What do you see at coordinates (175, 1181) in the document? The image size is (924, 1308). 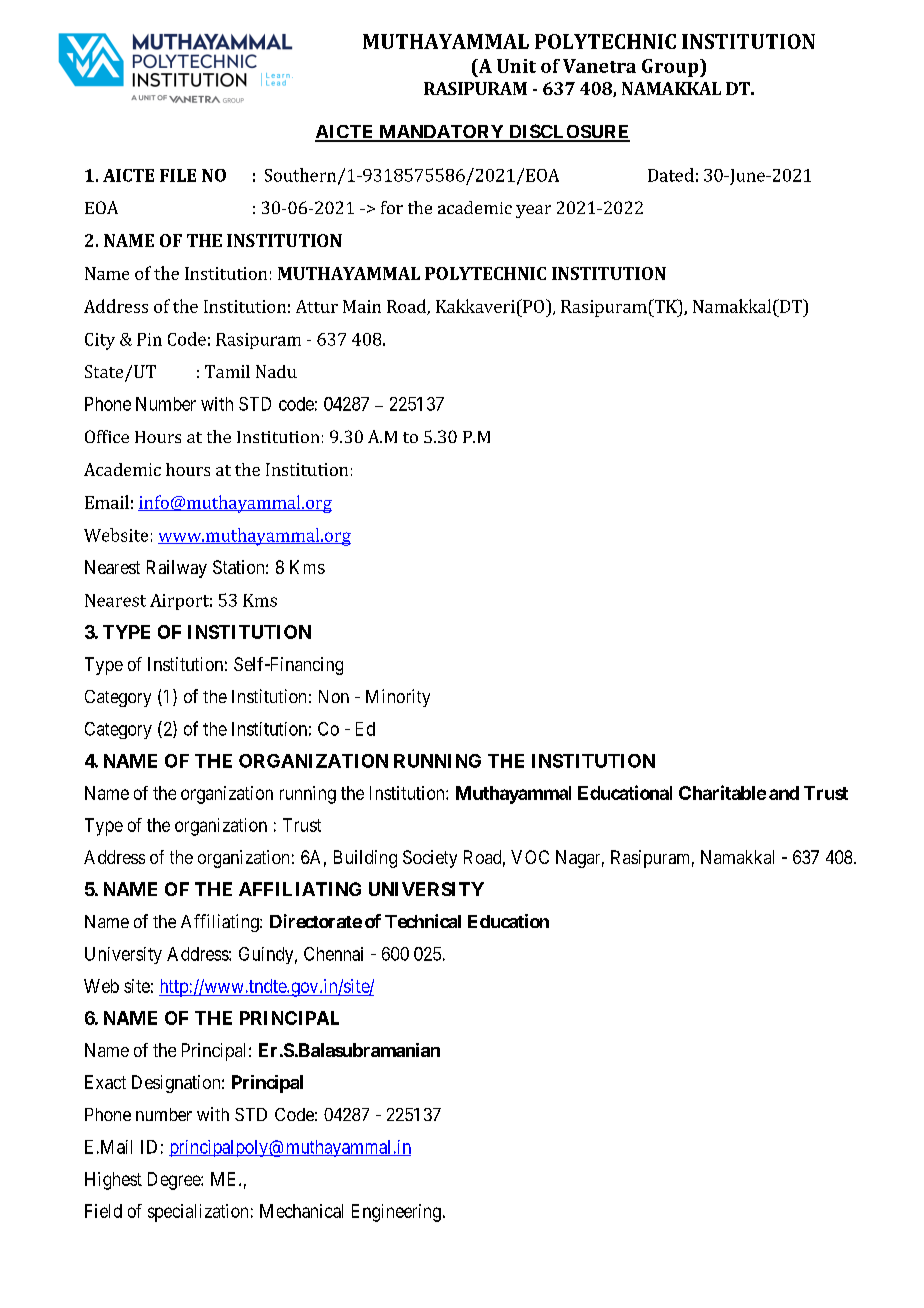 I see `Degree` at bounding box center [175, 1181].
